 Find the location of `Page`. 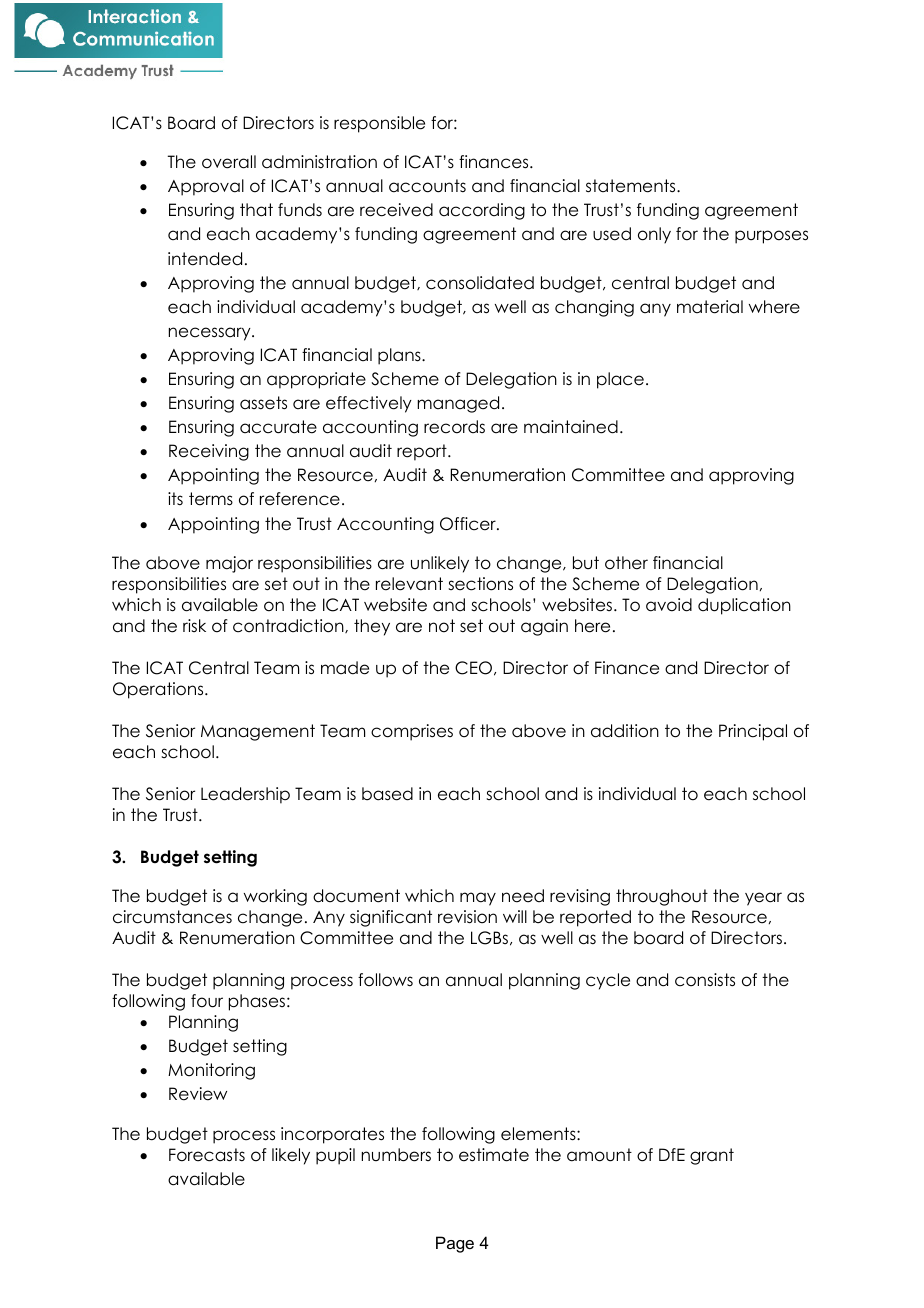

Page is located at coordinates (455, 1244).
